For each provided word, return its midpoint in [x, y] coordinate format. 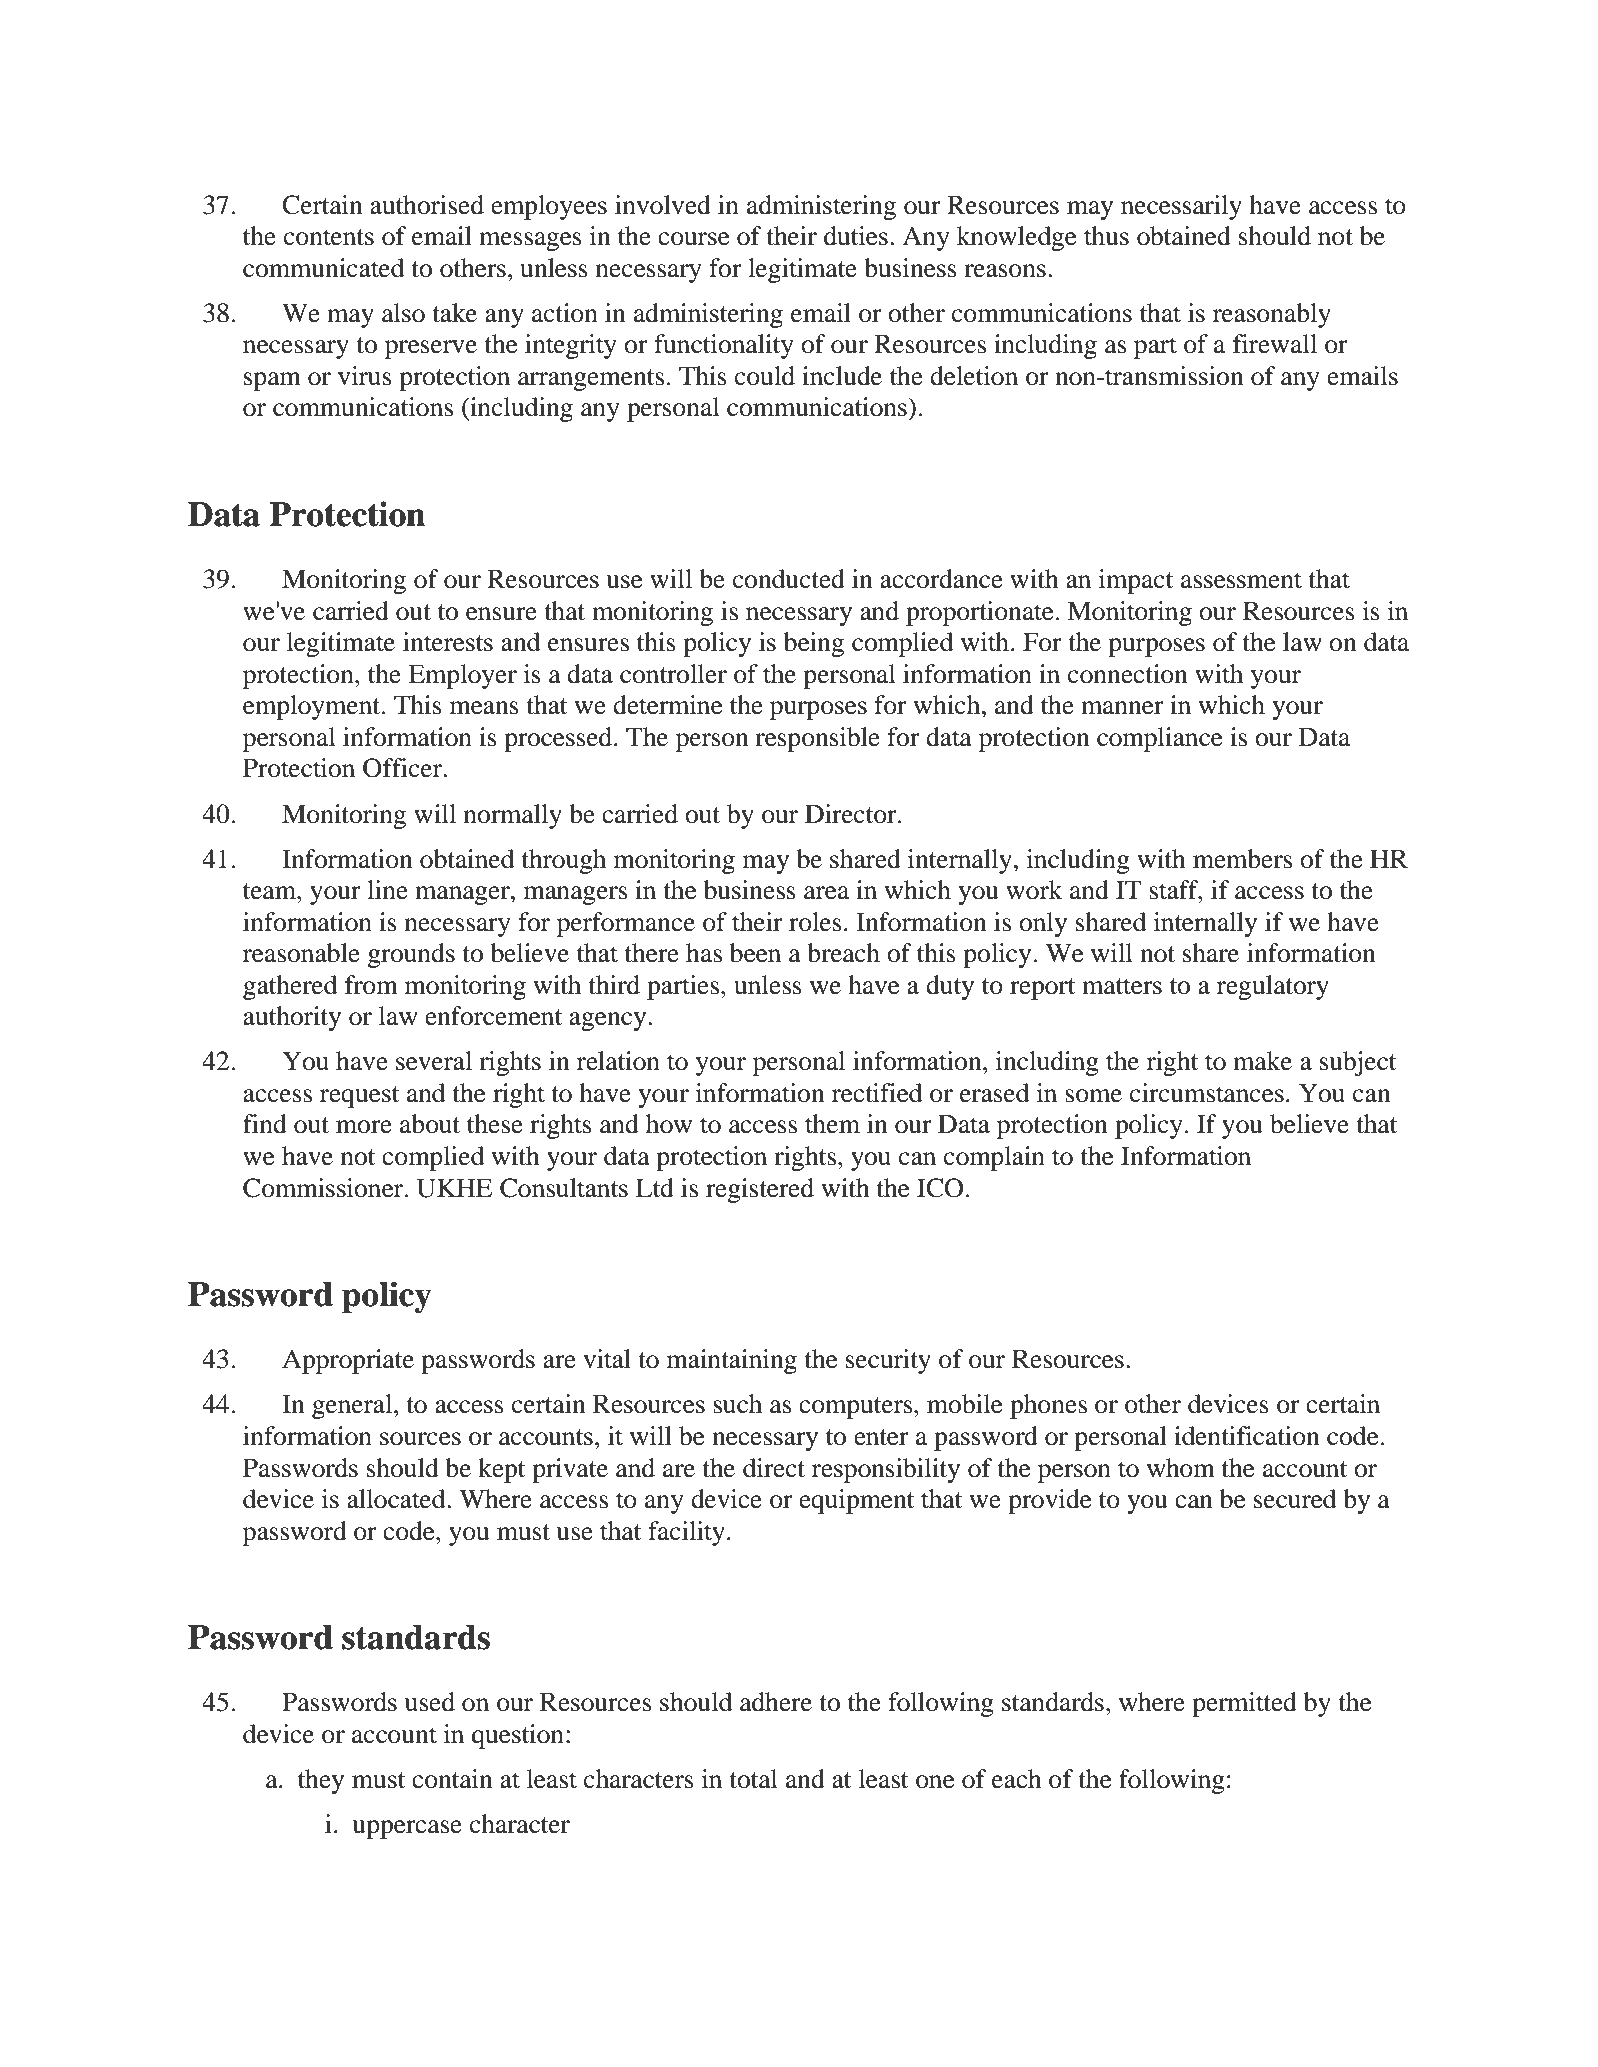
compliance [1159, 739]
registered [760, 1190]
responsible [817, 739]
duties [856, 236]
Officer [404, 768]
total [754, 1779]
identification [1247, 1436]
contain [452, 1779]
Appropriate [348, 1361]
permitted [1244, 1704]
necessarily [1181, 207]
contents [329, 237]
